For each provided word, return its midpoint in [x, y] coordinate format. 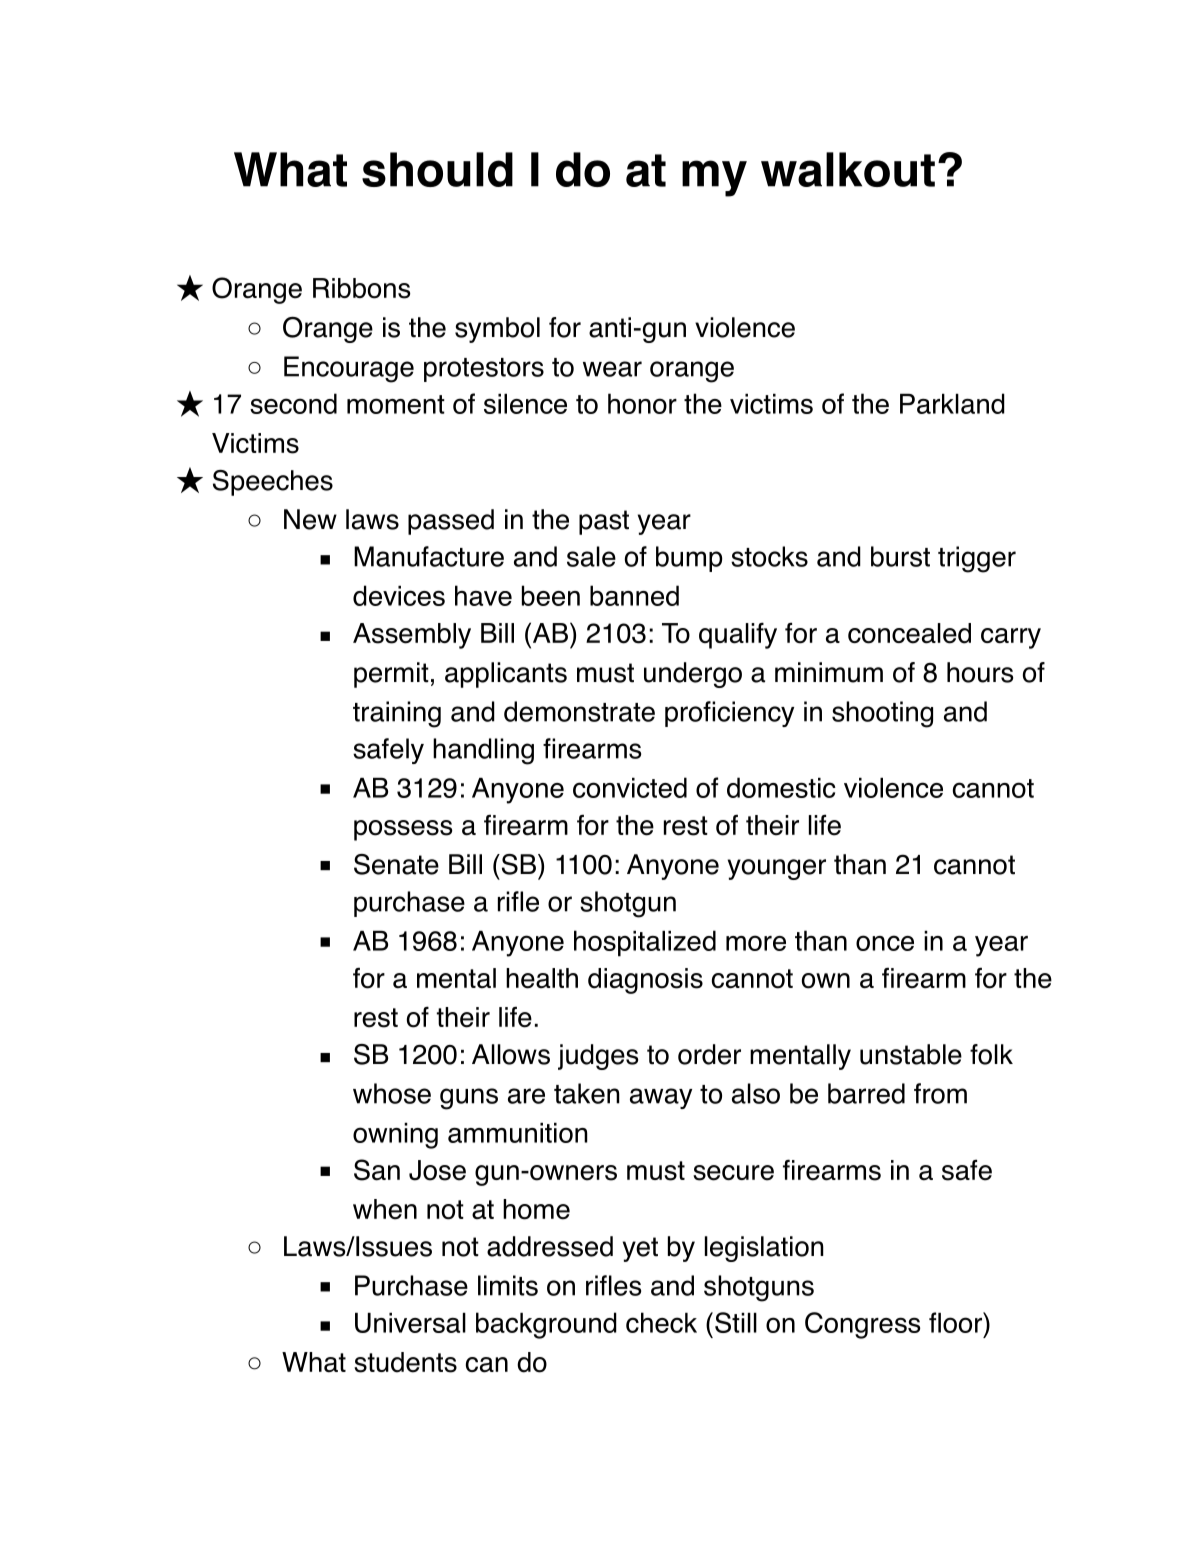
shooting [882, 714]
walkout [848, 169]
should [437, 169]
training [397, 714]
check [661, 1322]
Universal [410, 1323]
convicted [630, 787]
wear [612, 369]
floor [956, 1322]
